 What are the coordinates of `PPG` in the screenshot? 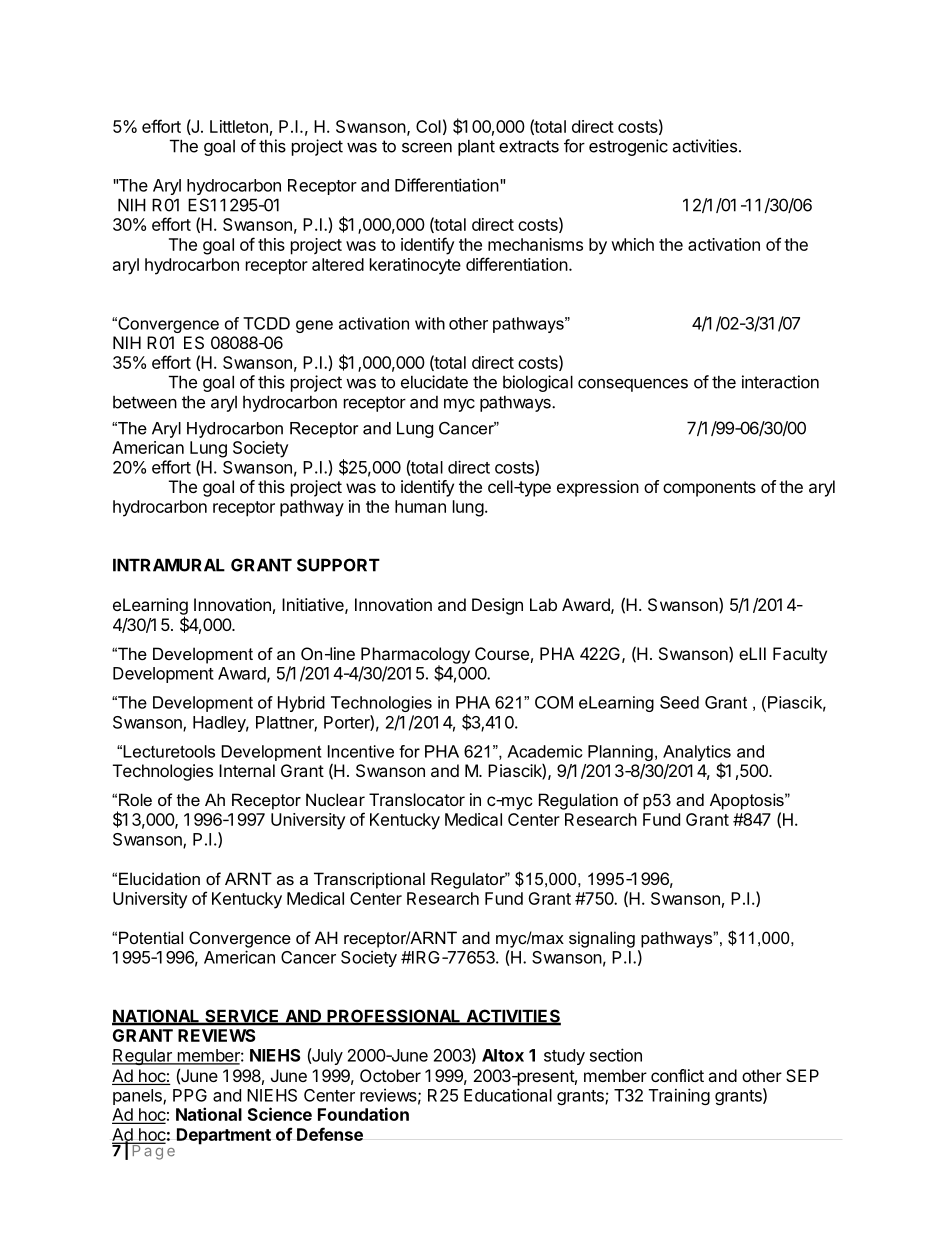 It's located at (190, 1095).
